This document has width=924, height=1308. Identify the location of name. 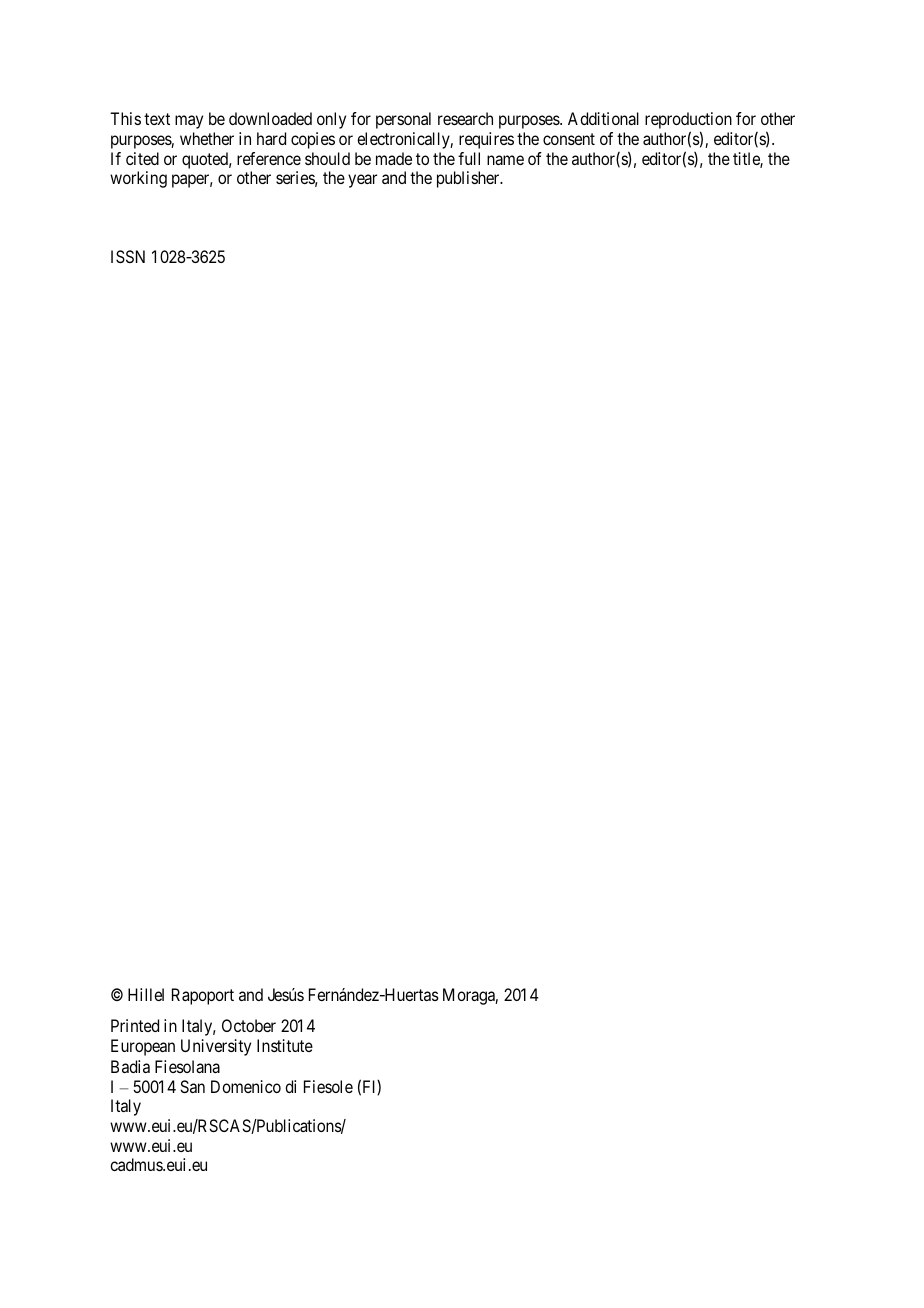
(505, 160).
